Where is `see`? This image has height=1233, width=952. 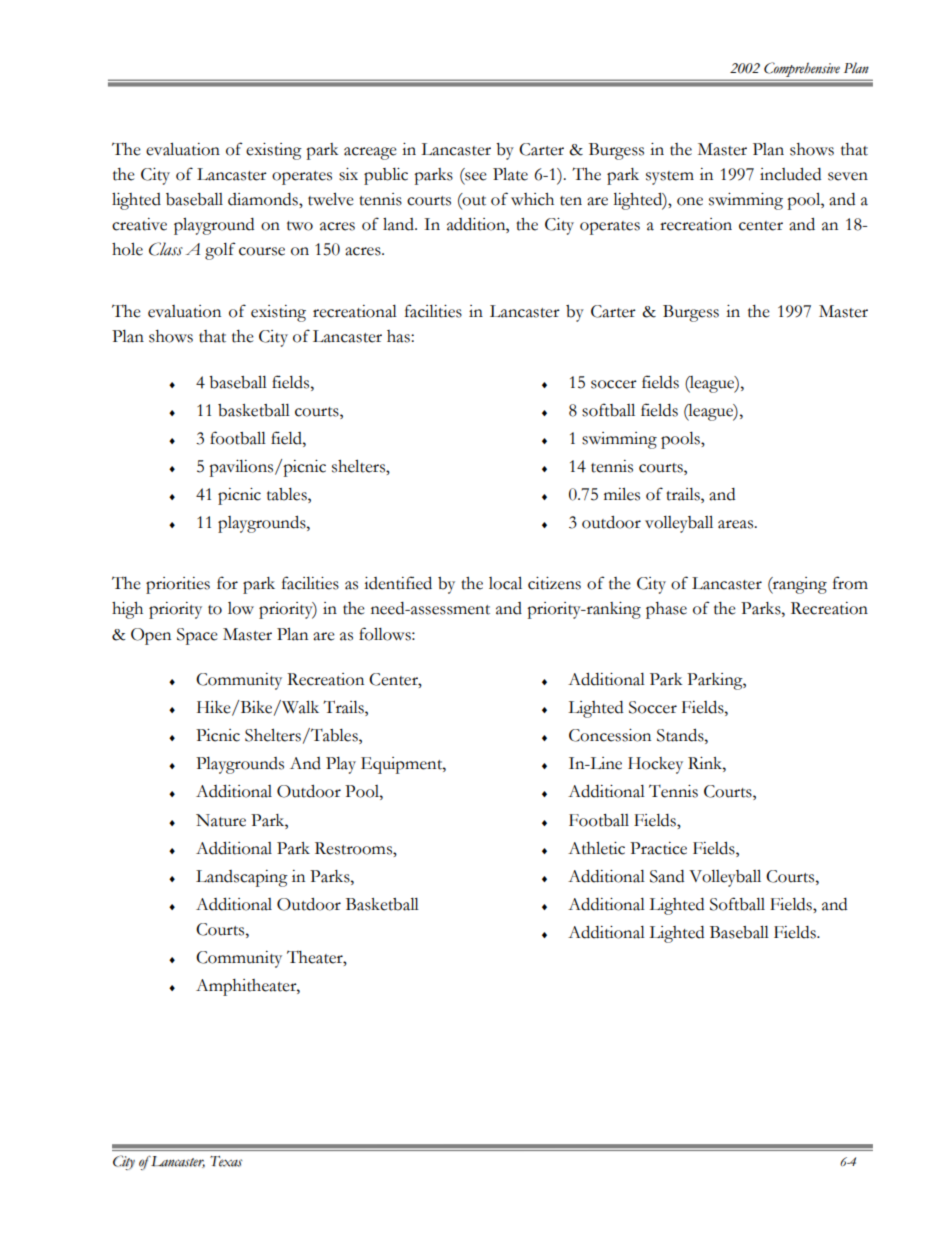
see is located at coordinates (476, 176).
